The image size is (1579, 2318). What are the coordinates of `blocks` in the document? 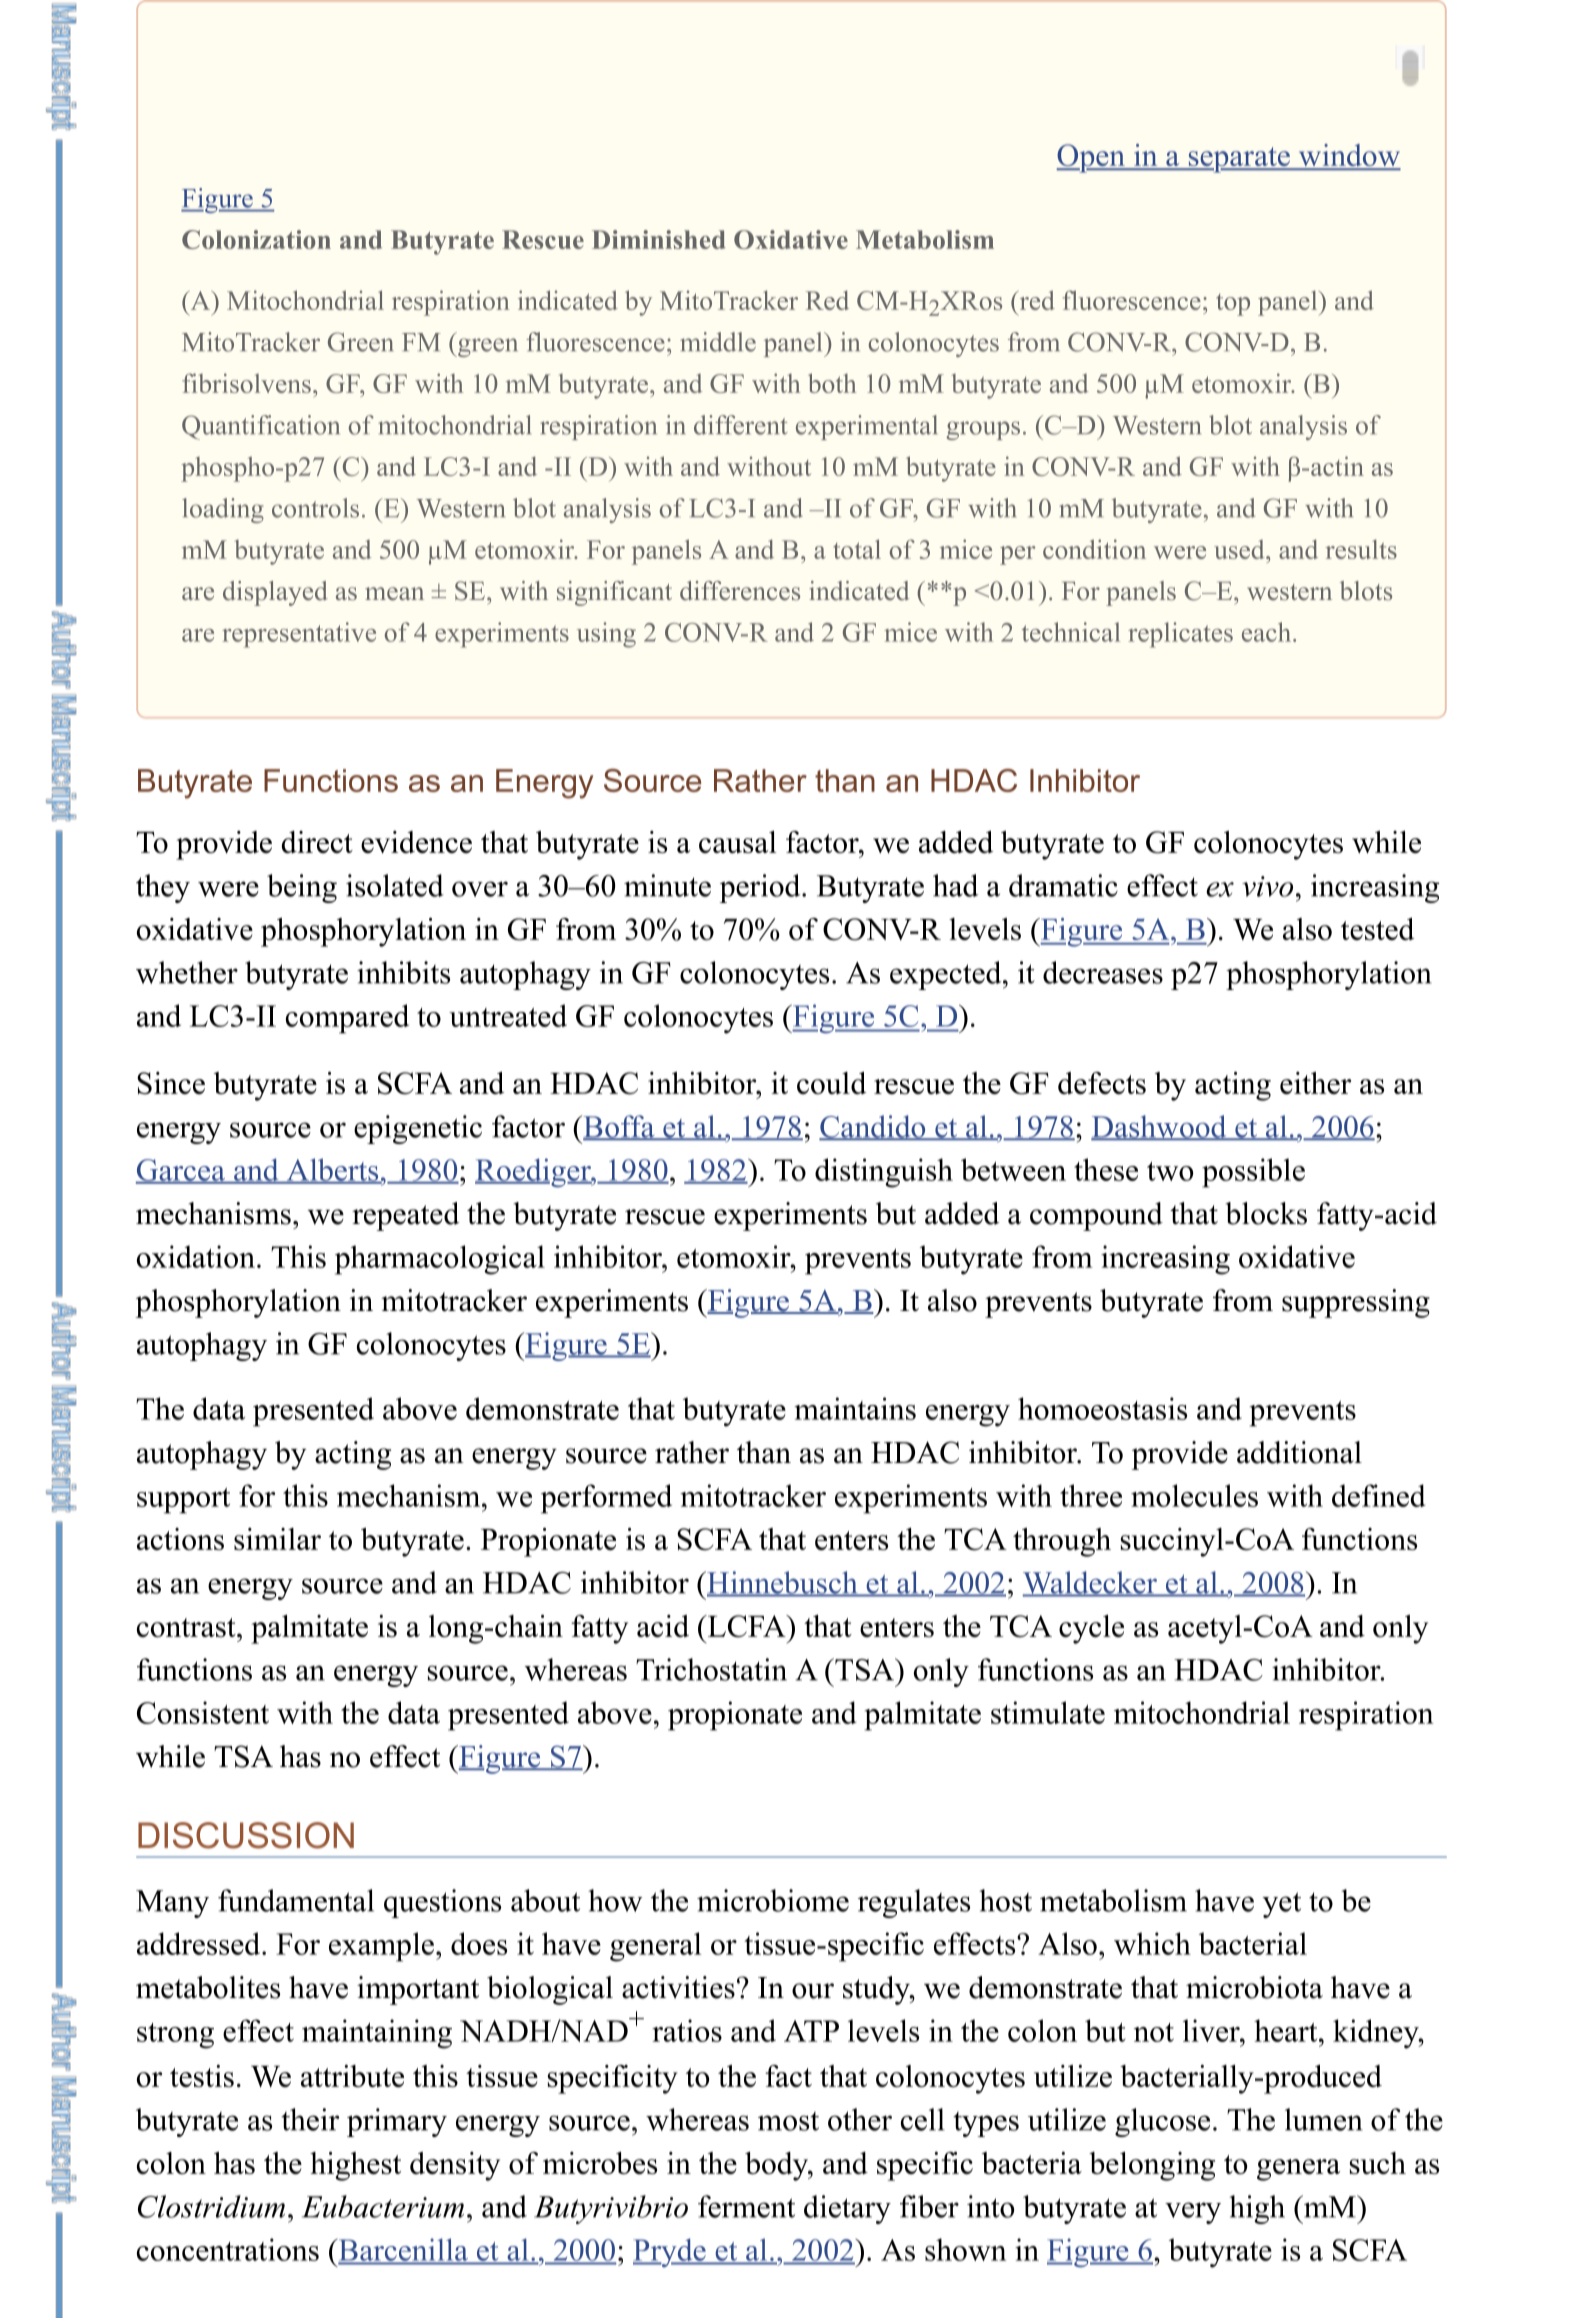 It's located at (1266, 1213).
